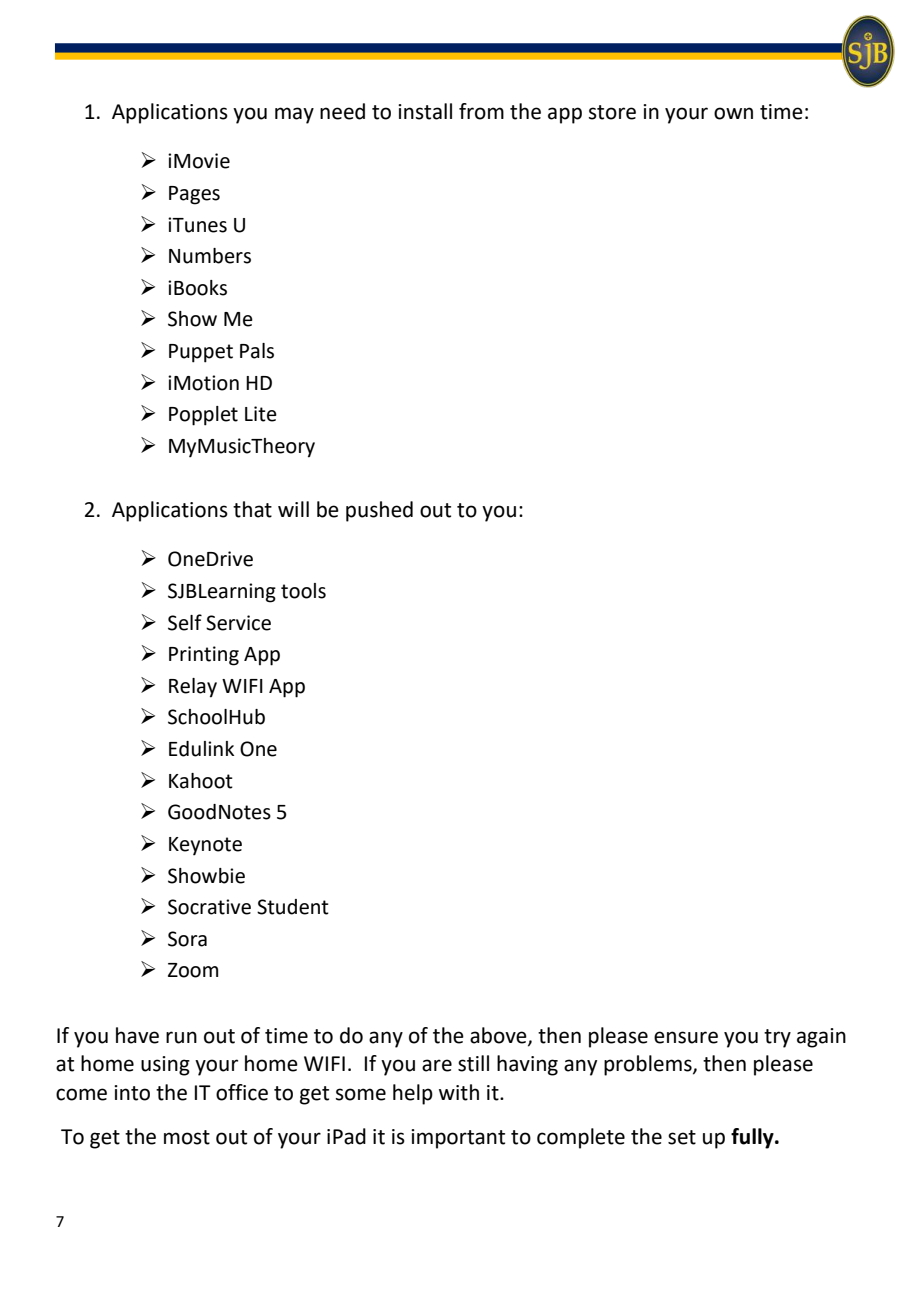 The height and width of the screenshot is (1308, 924). I want to click on install, so click(425, 111).
